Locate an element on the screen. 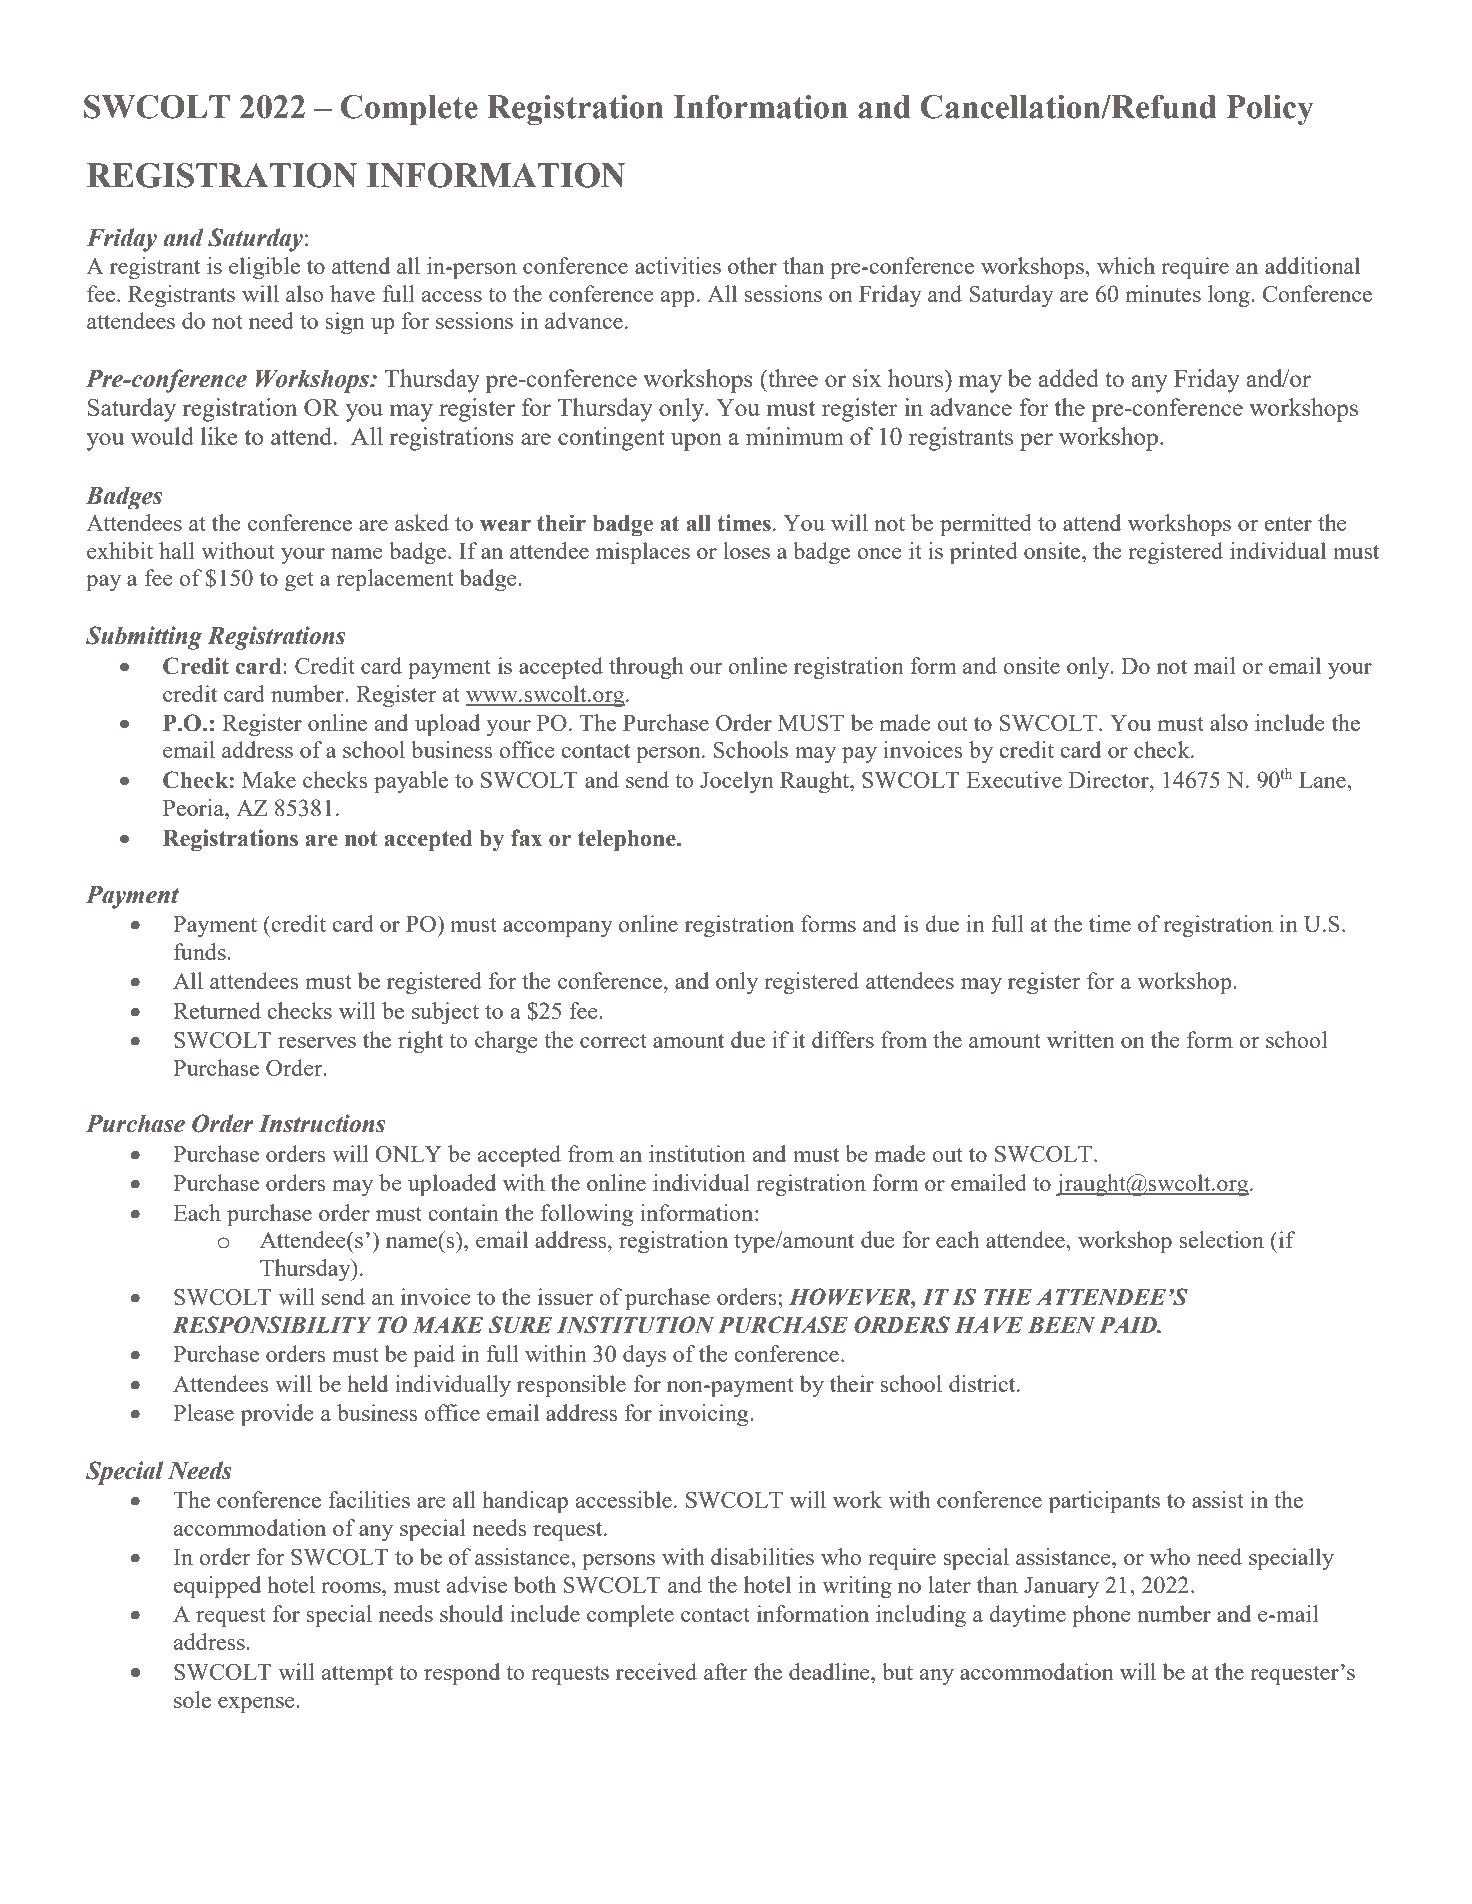 The image size is (1472, 1904). expense is located at coordinates (257, 1705).
